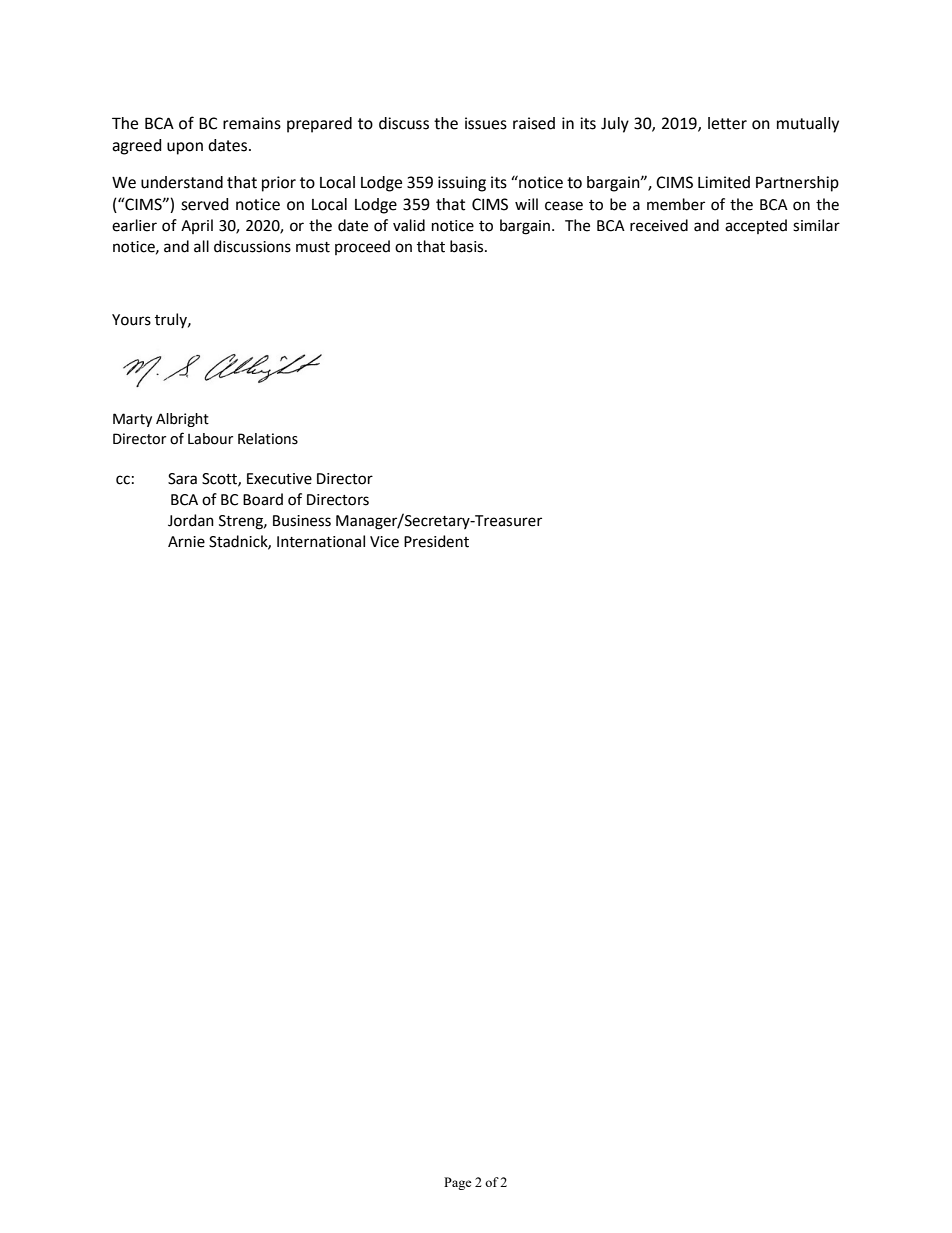 This page has width=952, height=1233. What do you see at coordinates (321, 541) in the page?
I see `International` at bounding box center [321, 541].
